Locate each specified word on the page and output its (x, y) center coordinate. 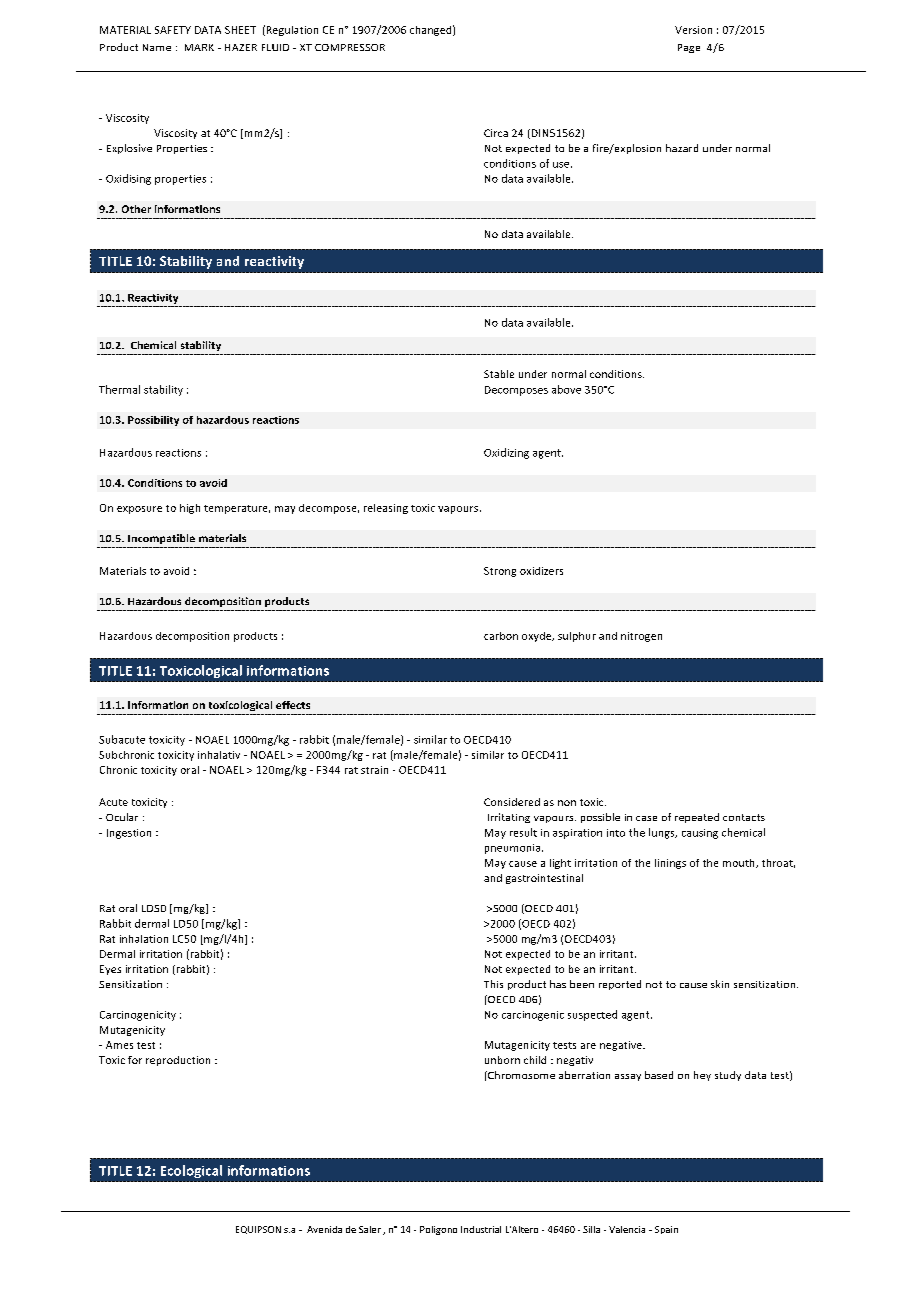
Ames (119, 1045)
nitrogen (641, 637)
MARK (199, 47)
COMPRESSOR (350, 47)
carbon (501, 636)
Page (689, 48)
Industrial (481, 1229)
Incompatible (161, 539)
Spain (666, 1230)
